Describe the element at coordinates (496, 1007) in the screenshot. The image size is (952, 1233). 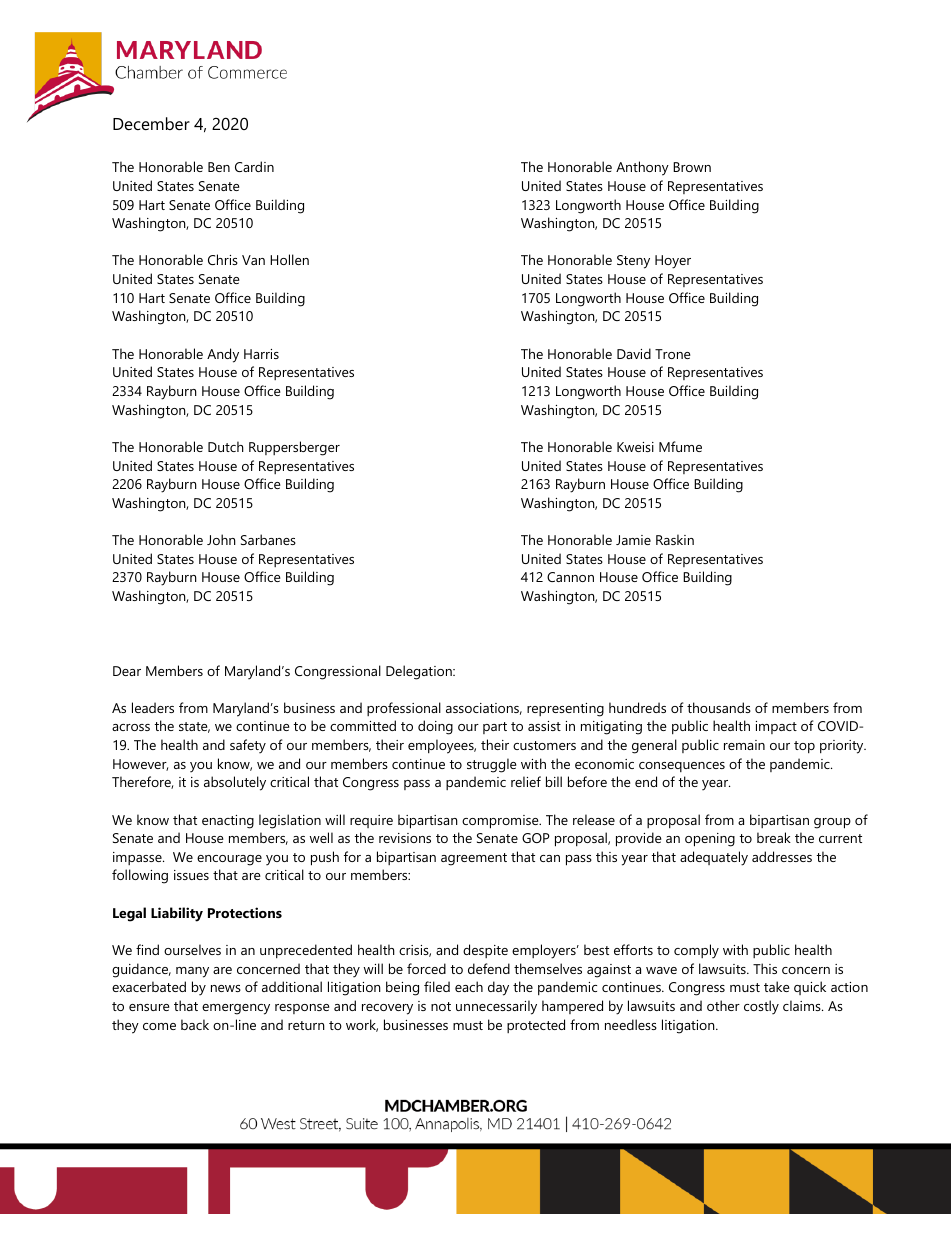
I see `unnecessarily` at that location.
